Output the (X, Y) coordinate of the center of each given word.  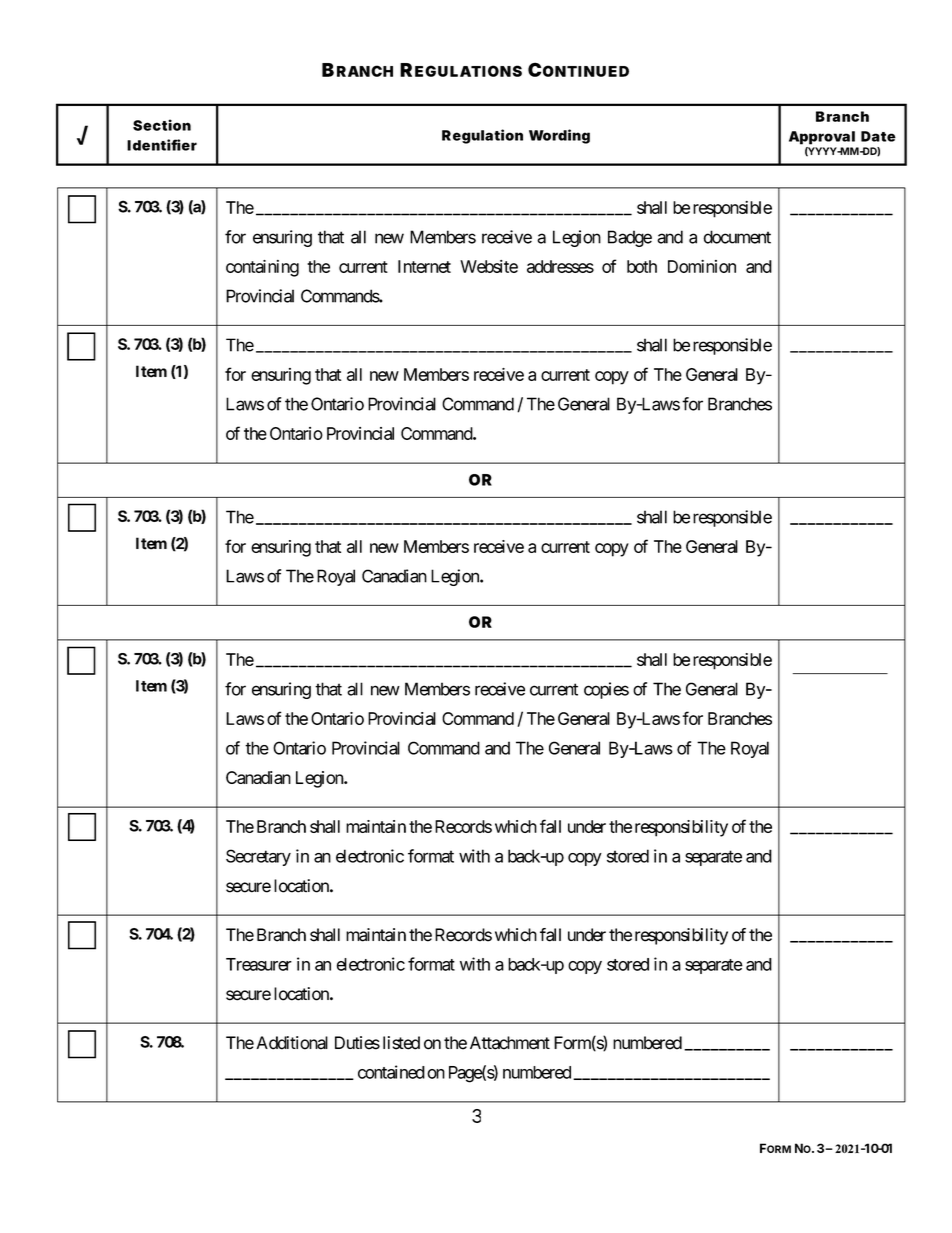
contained (391, 1072)
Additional (292, 1043)
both (642, 266)
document (737, 237)
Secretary (258, 857)
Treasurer (259, 964)
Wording (559, 136)
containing (262, 268)
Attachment (510, 1043)
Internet (424, 266)
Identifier (162, 145)
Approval (822, 138)
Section (162, 125)
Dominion (702, 266)
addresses (560, 266)
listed (401, 1043)
